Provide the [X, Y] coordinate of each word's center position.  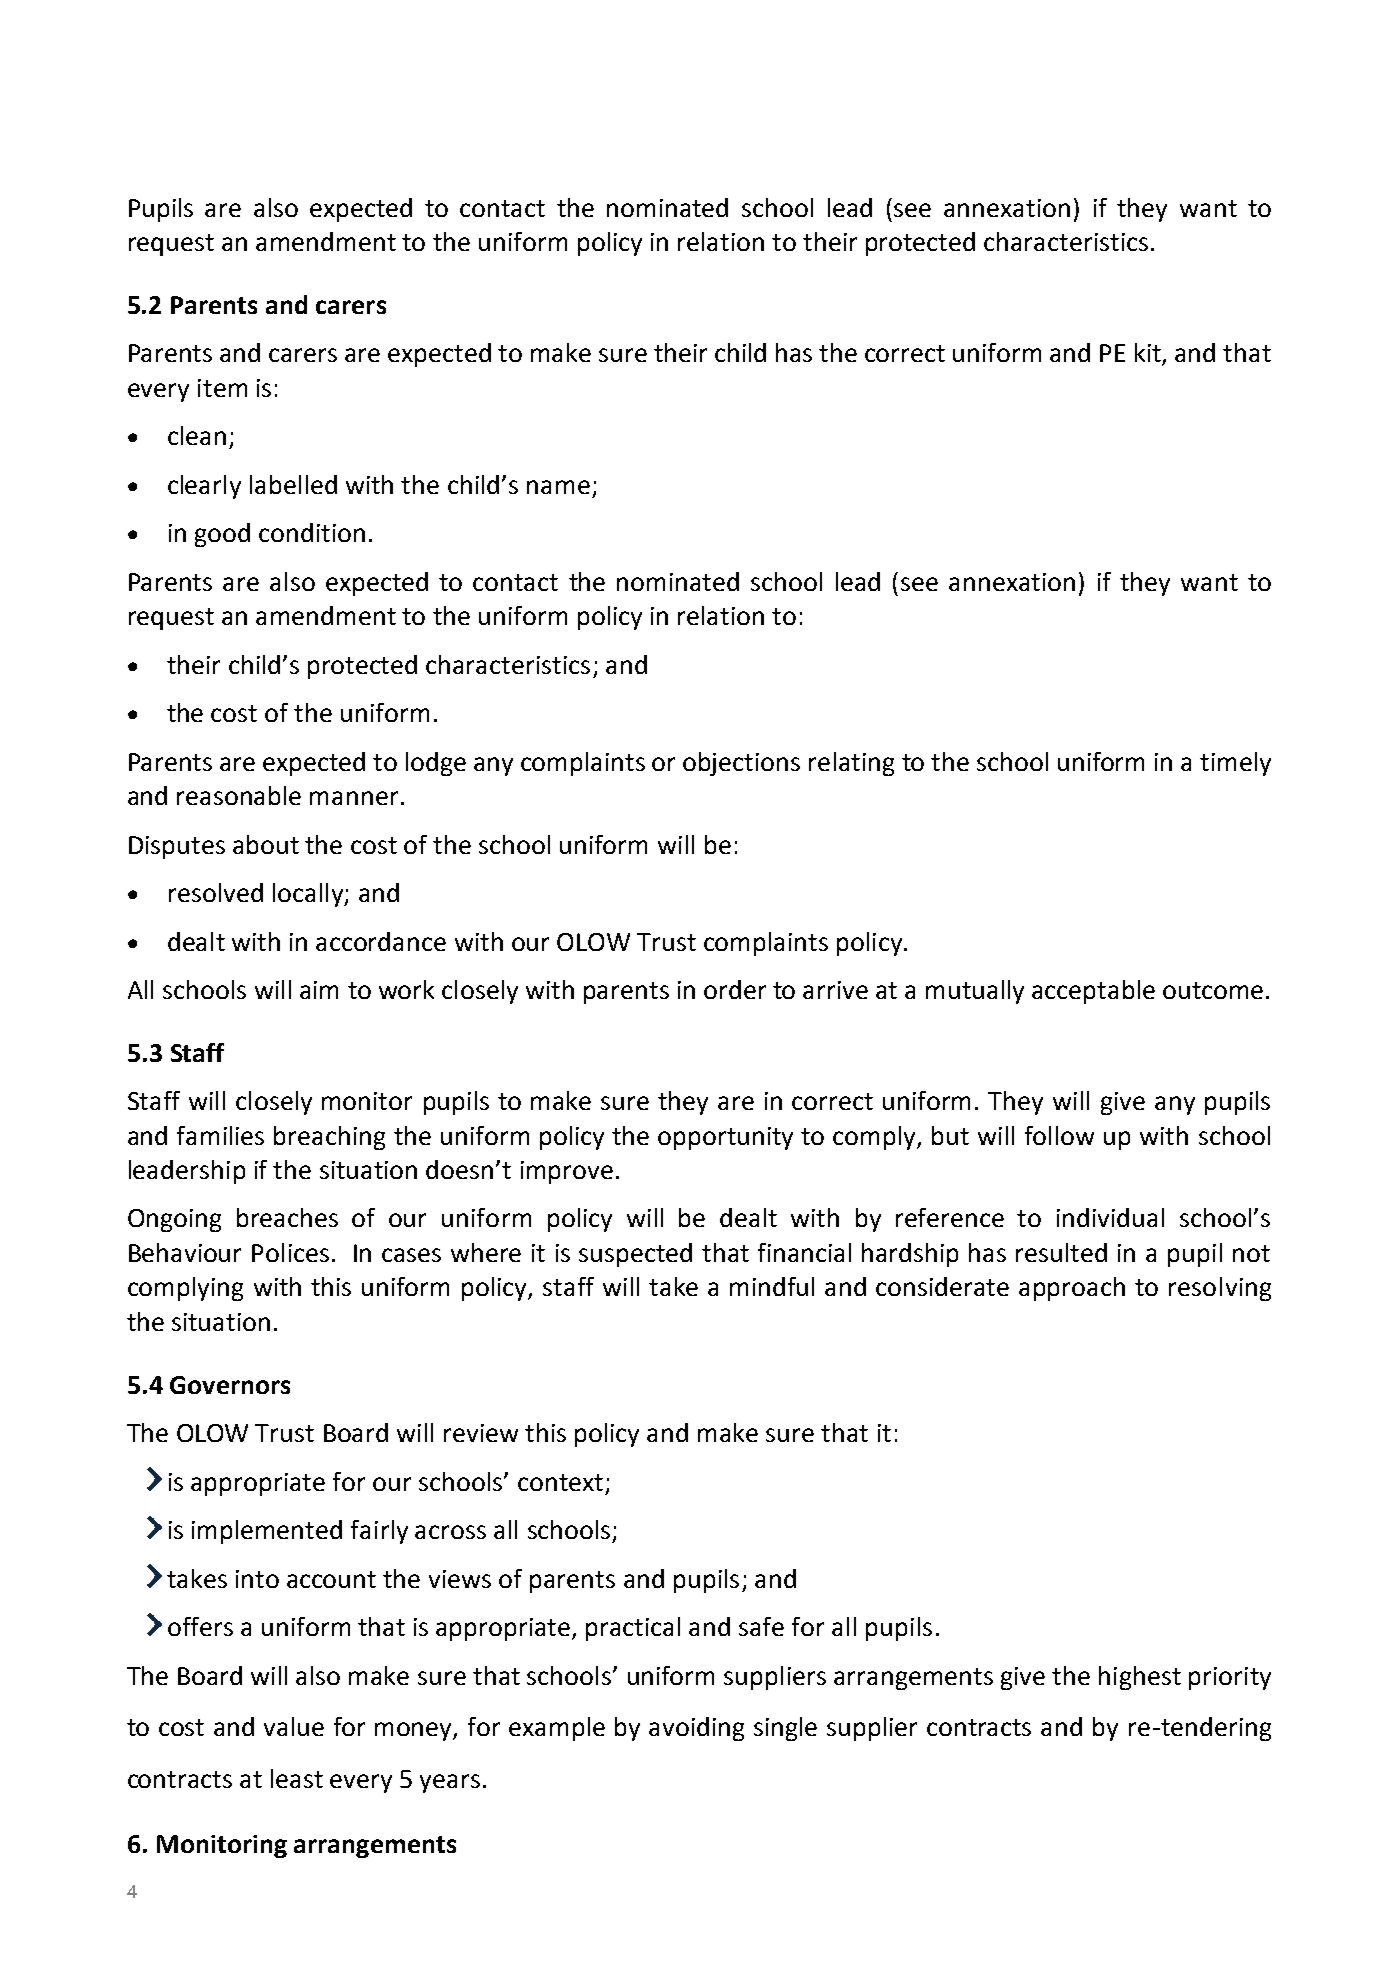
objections [741, 764]
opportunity [725, 1138]
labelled [293, 484]
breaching [329, 1138]
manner [354, 798]
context [560, 1482]
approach [1072, 1289]
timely [1235, 764]
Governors [230, 1385]
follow [1059, 1135]
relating [851, 764]
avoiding [696, 1729]
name [558, 487]
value [294, 1726]
